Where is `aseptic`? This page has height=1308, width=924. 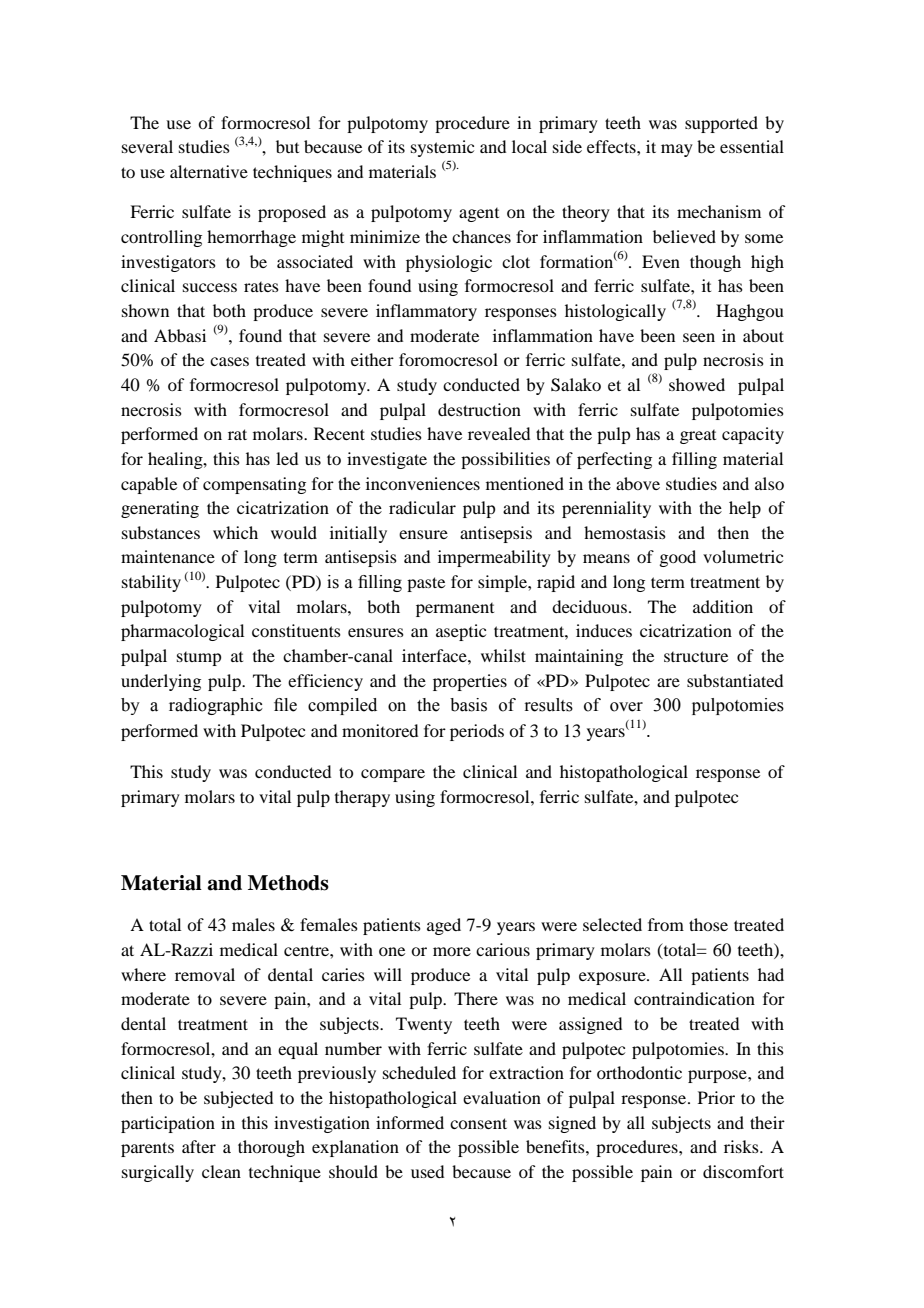
aseptic is located at coordinates (461, 632).
